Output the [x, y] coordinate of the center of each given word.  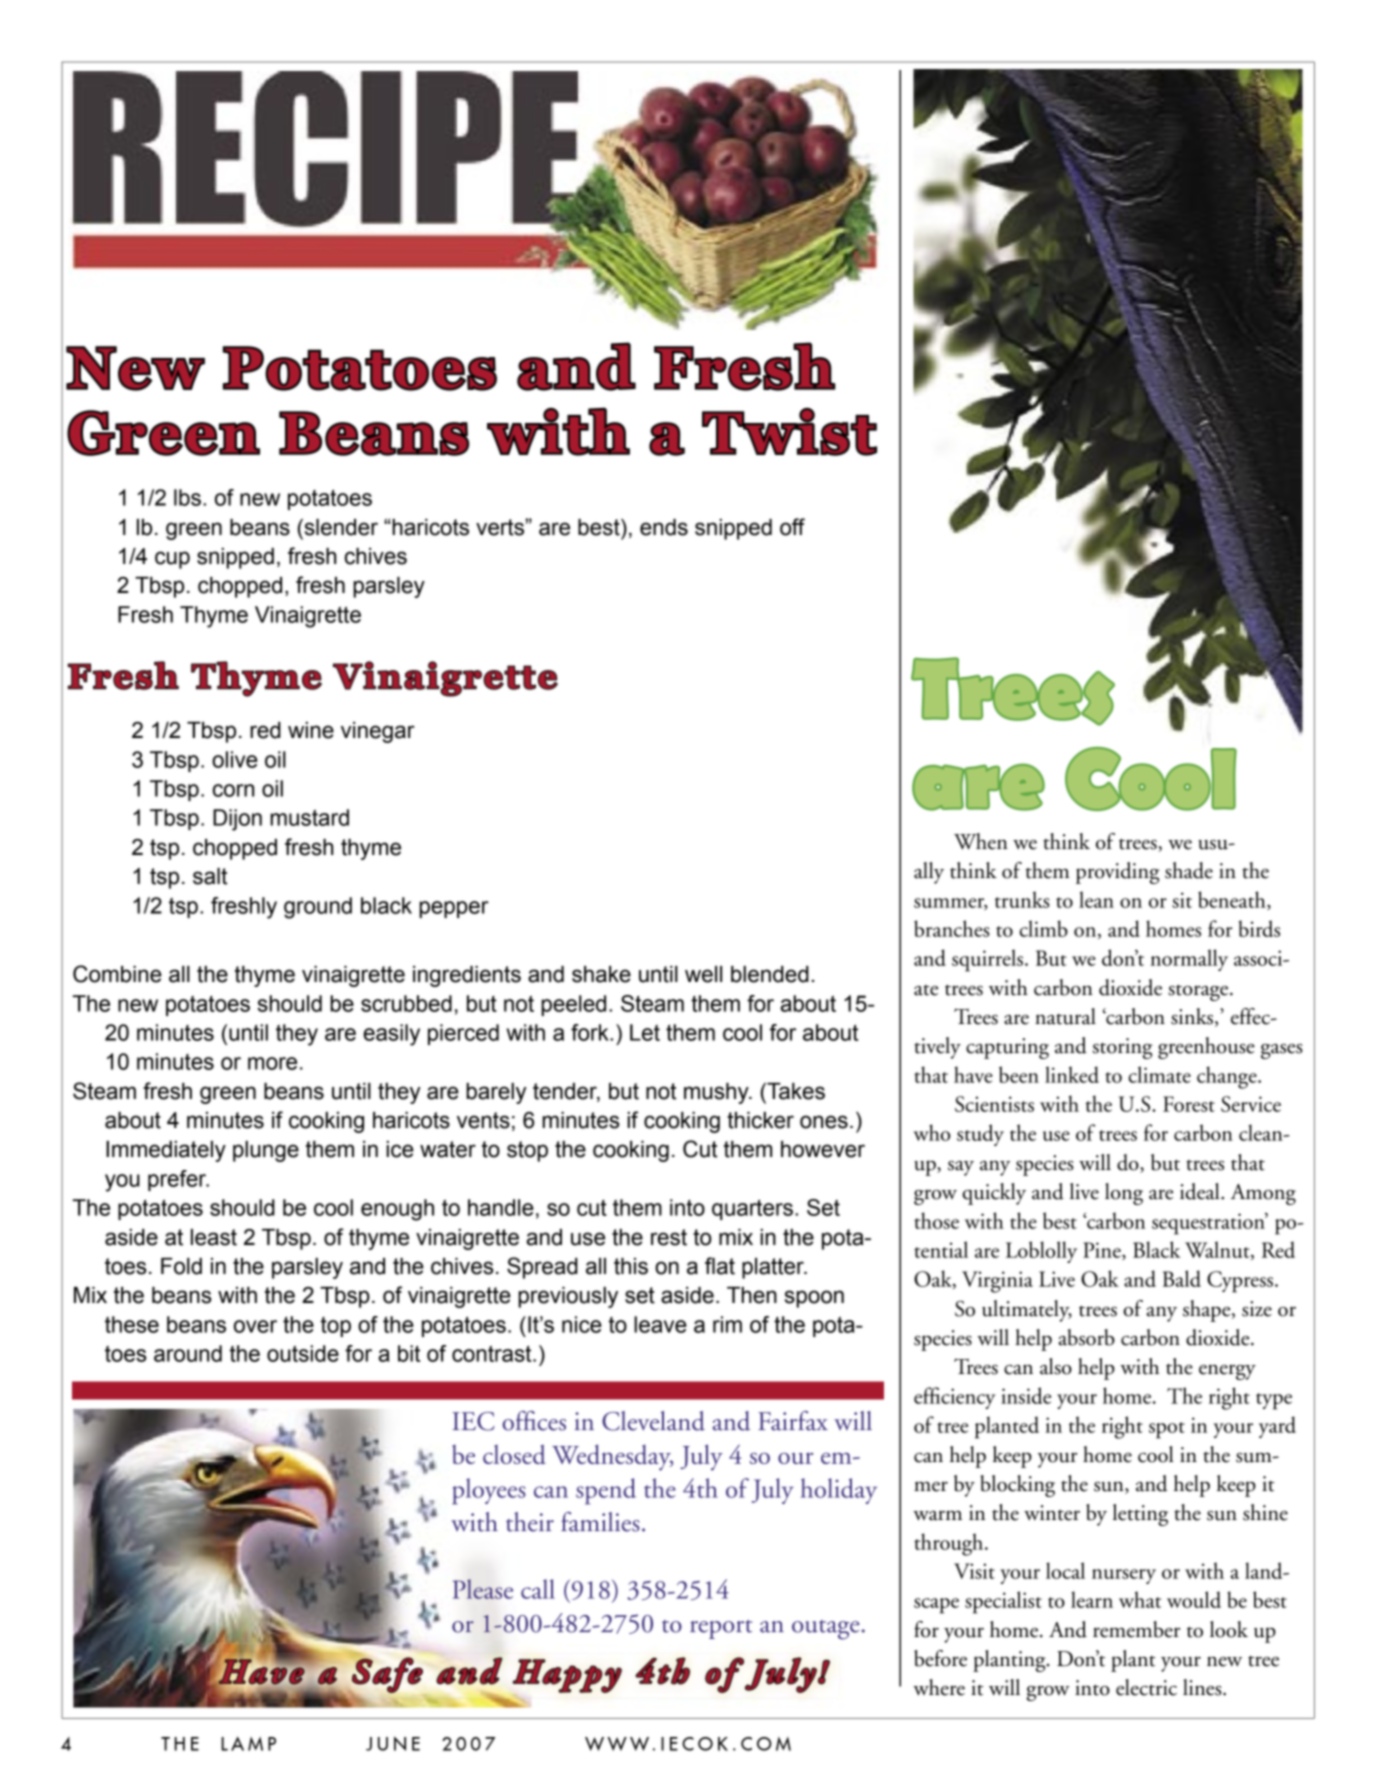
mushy [717, 1093]
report [721, 1629]
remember [1136, 1629]
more [272, 1063]
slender [340, 527]
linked [1072, 1074]
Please [483, 1589]
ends [664, 527]
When [981, 841]
